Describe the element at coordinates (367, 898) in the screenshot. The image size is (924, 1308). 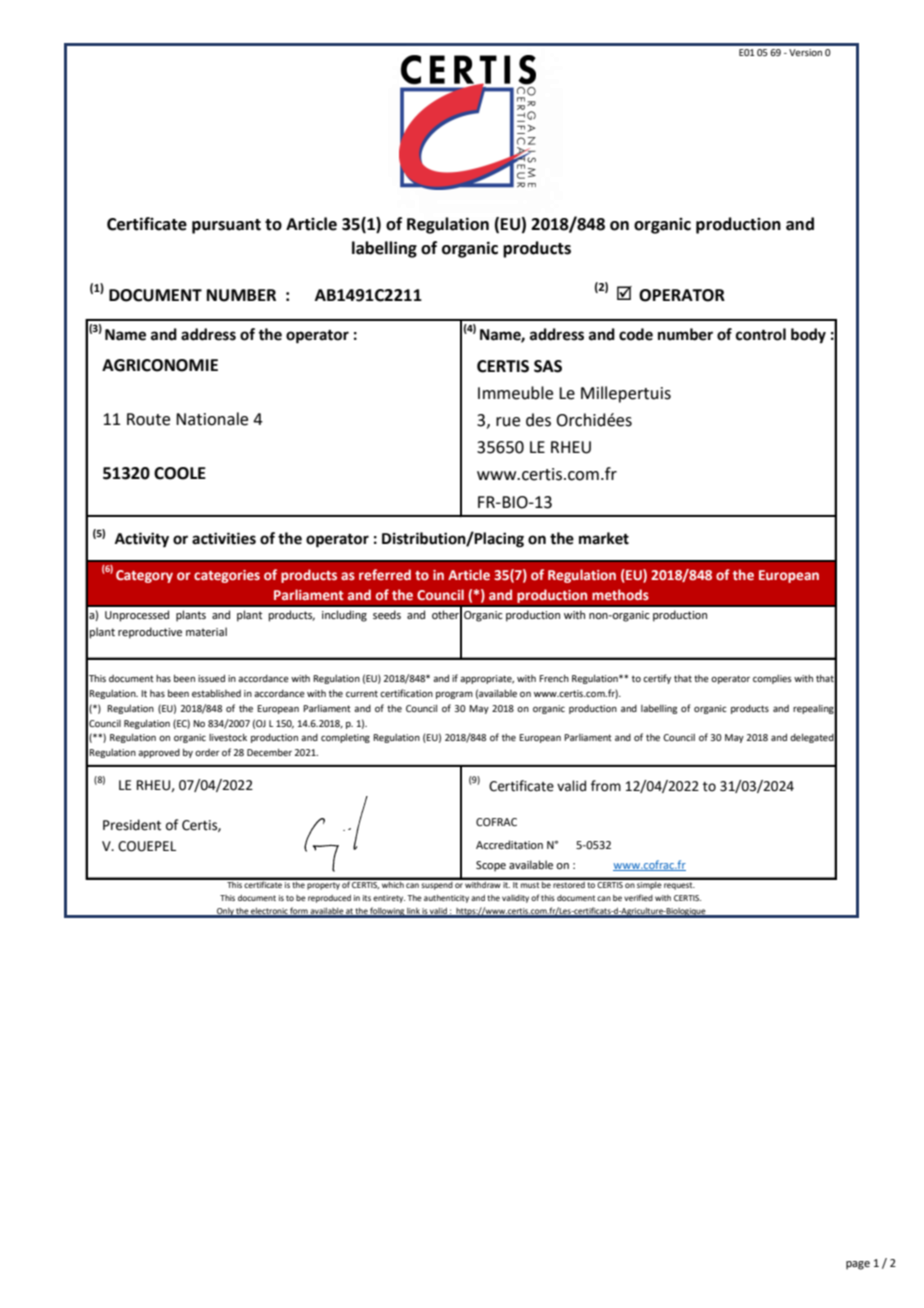
I see `its` at that location.
